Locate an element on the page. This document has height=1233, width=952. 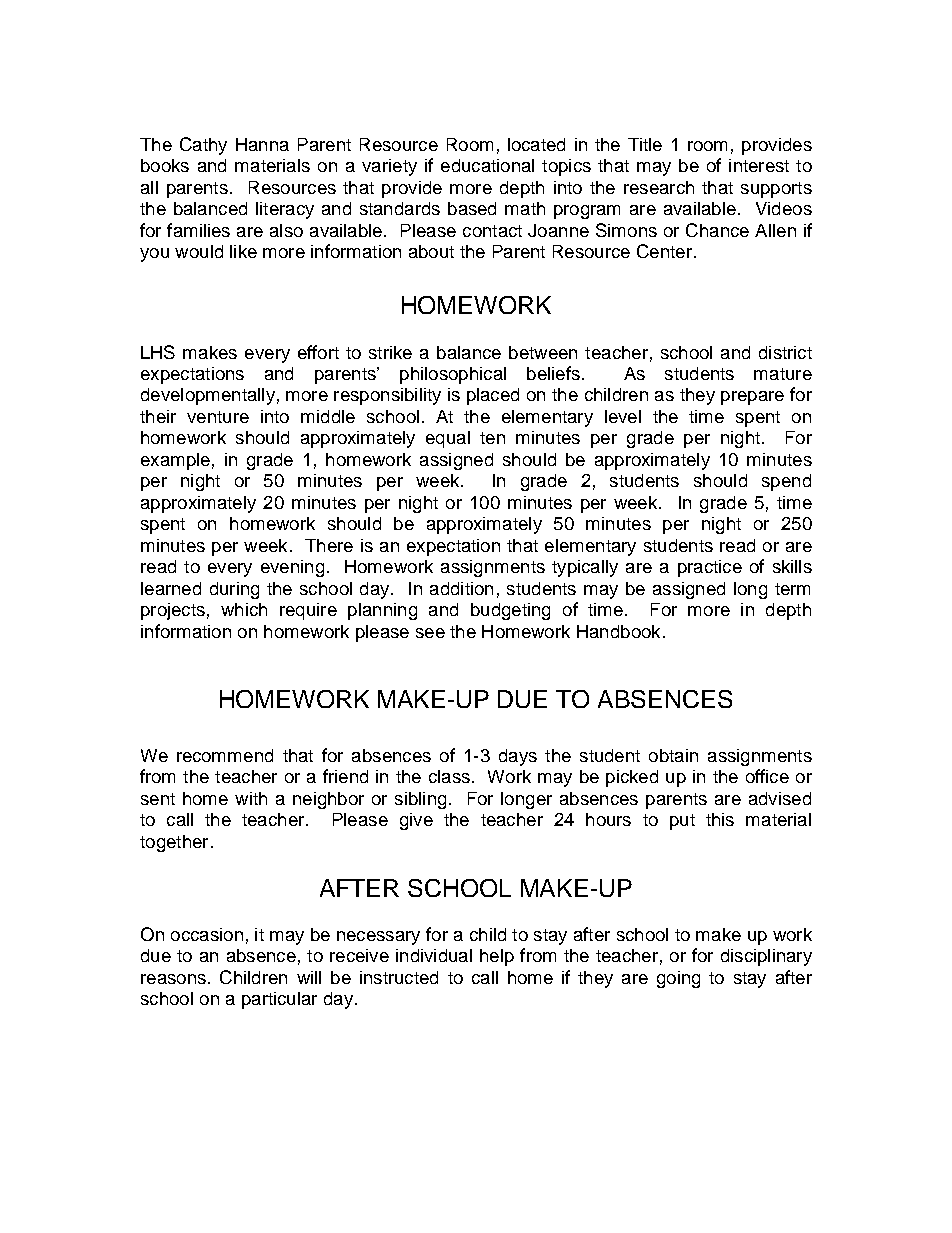
addition is located at coordinates (461, 588).
